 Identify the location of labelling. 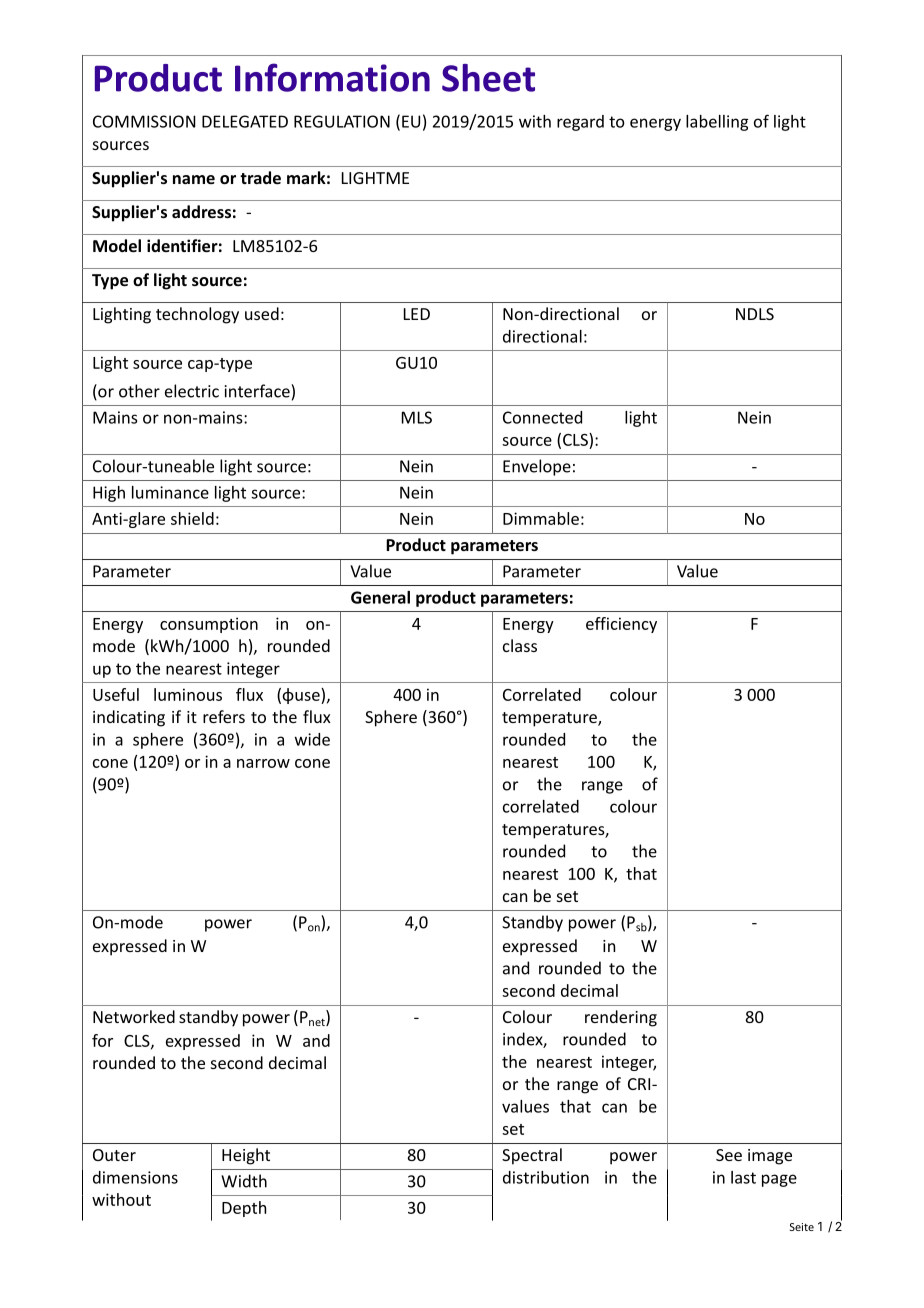
(717, 123).
